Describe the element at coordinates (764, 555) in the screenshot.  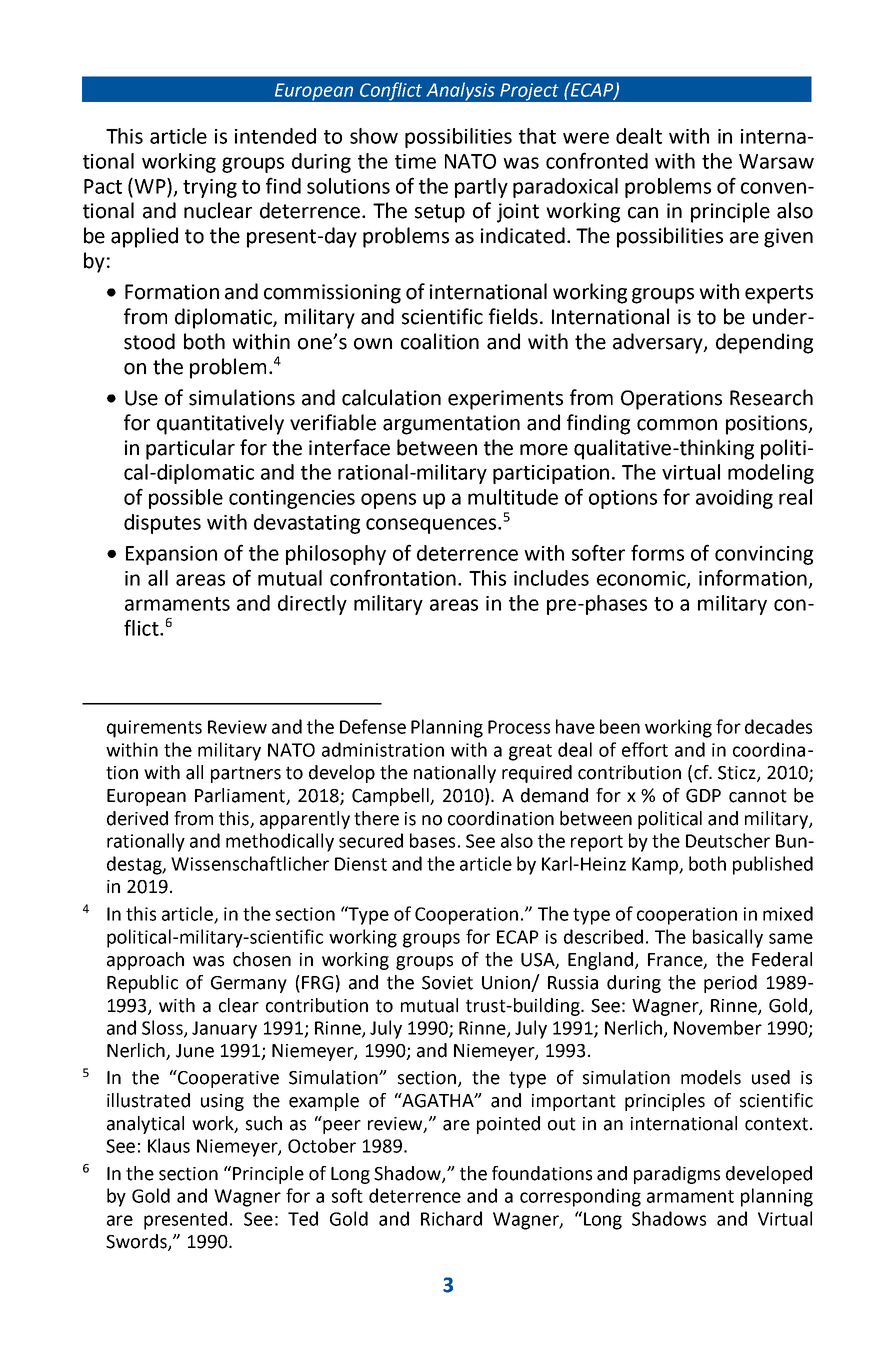
I see `convincing` at that location.
